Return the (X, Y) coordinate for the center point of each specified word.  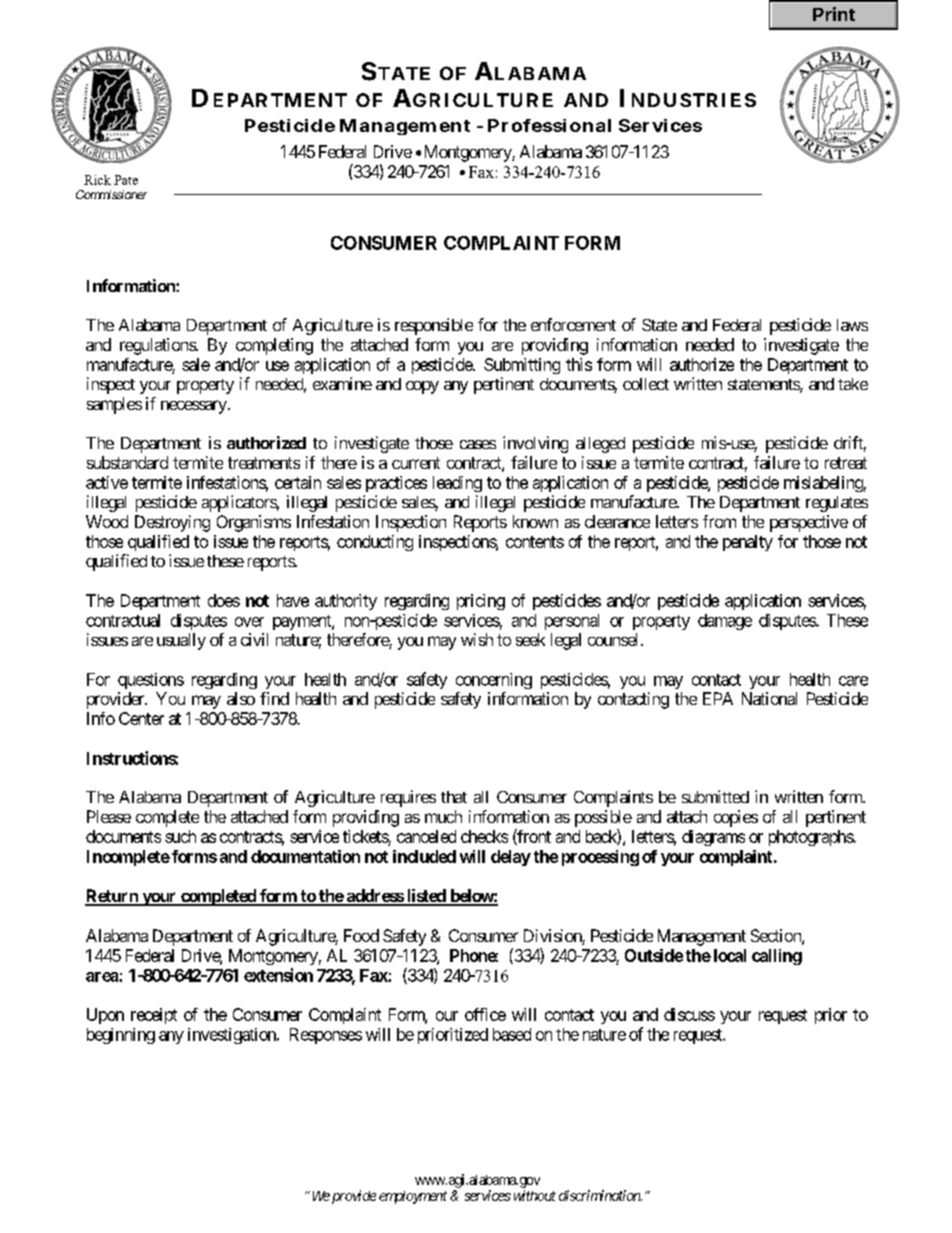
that (454, 797)
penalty (748, 543)
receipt (154, 1016)
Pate (126, 180)
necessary (194, 407)
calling (777, 957)
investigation (233, 1036)
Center (141, 718)
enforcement (573, 324)
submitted (715, 796)
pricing (481, 602)
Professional (549, 125)
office (485, 1014)
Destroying (172, 523)
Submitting (522, 366)
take (853, 384)
